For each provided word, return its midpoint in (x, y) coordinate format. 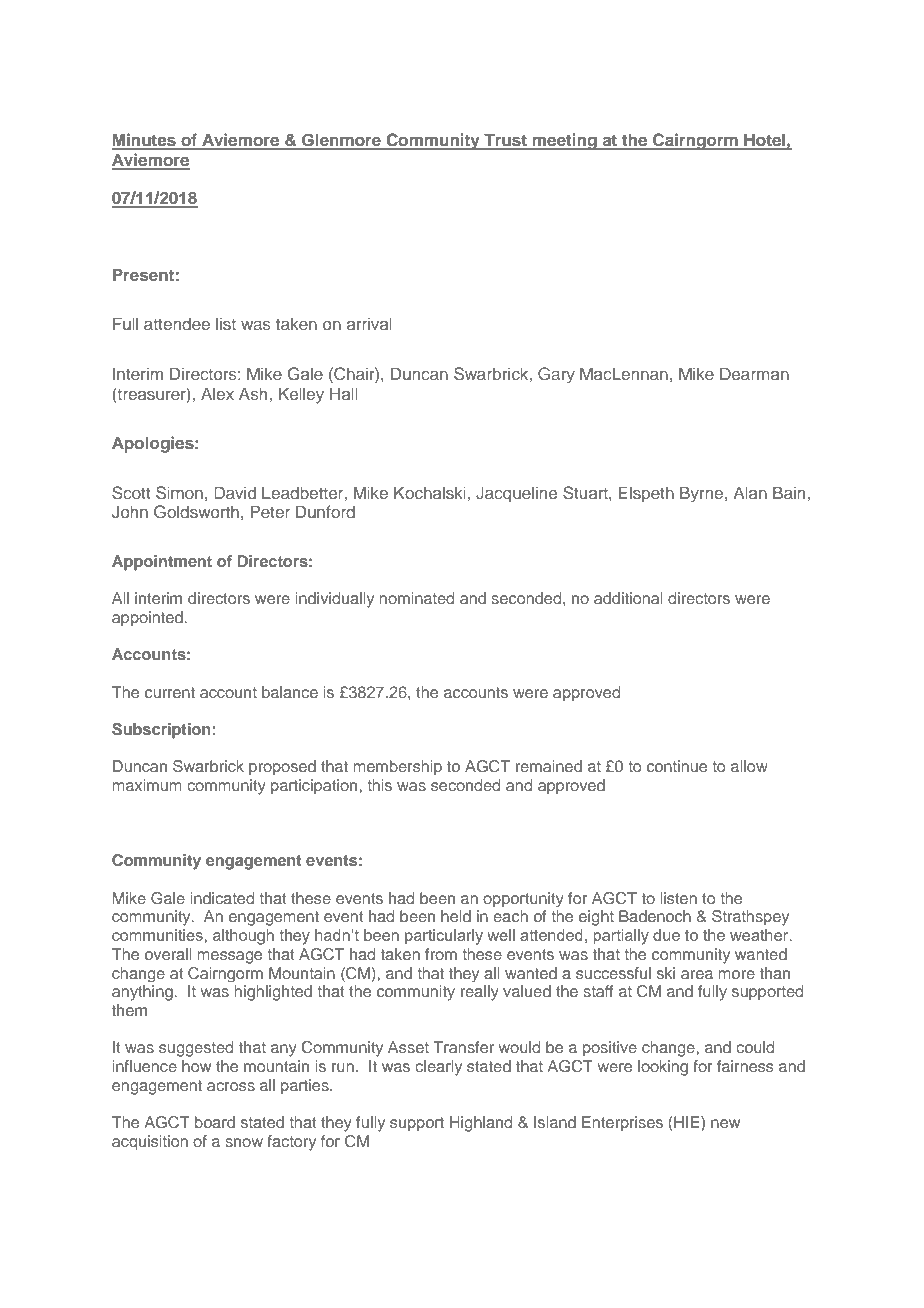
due (666, 935)
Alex (217, 393)
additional (628, 598)
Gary (556, 375)
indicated (222, 898)
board (215, 1122)
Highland (481, 1124)
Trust (505, 141)
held (456, 916)
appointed (148, 619)
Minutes (145, 141)
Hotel (764, 141)
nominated (416, 598)
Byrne (703, 494)
